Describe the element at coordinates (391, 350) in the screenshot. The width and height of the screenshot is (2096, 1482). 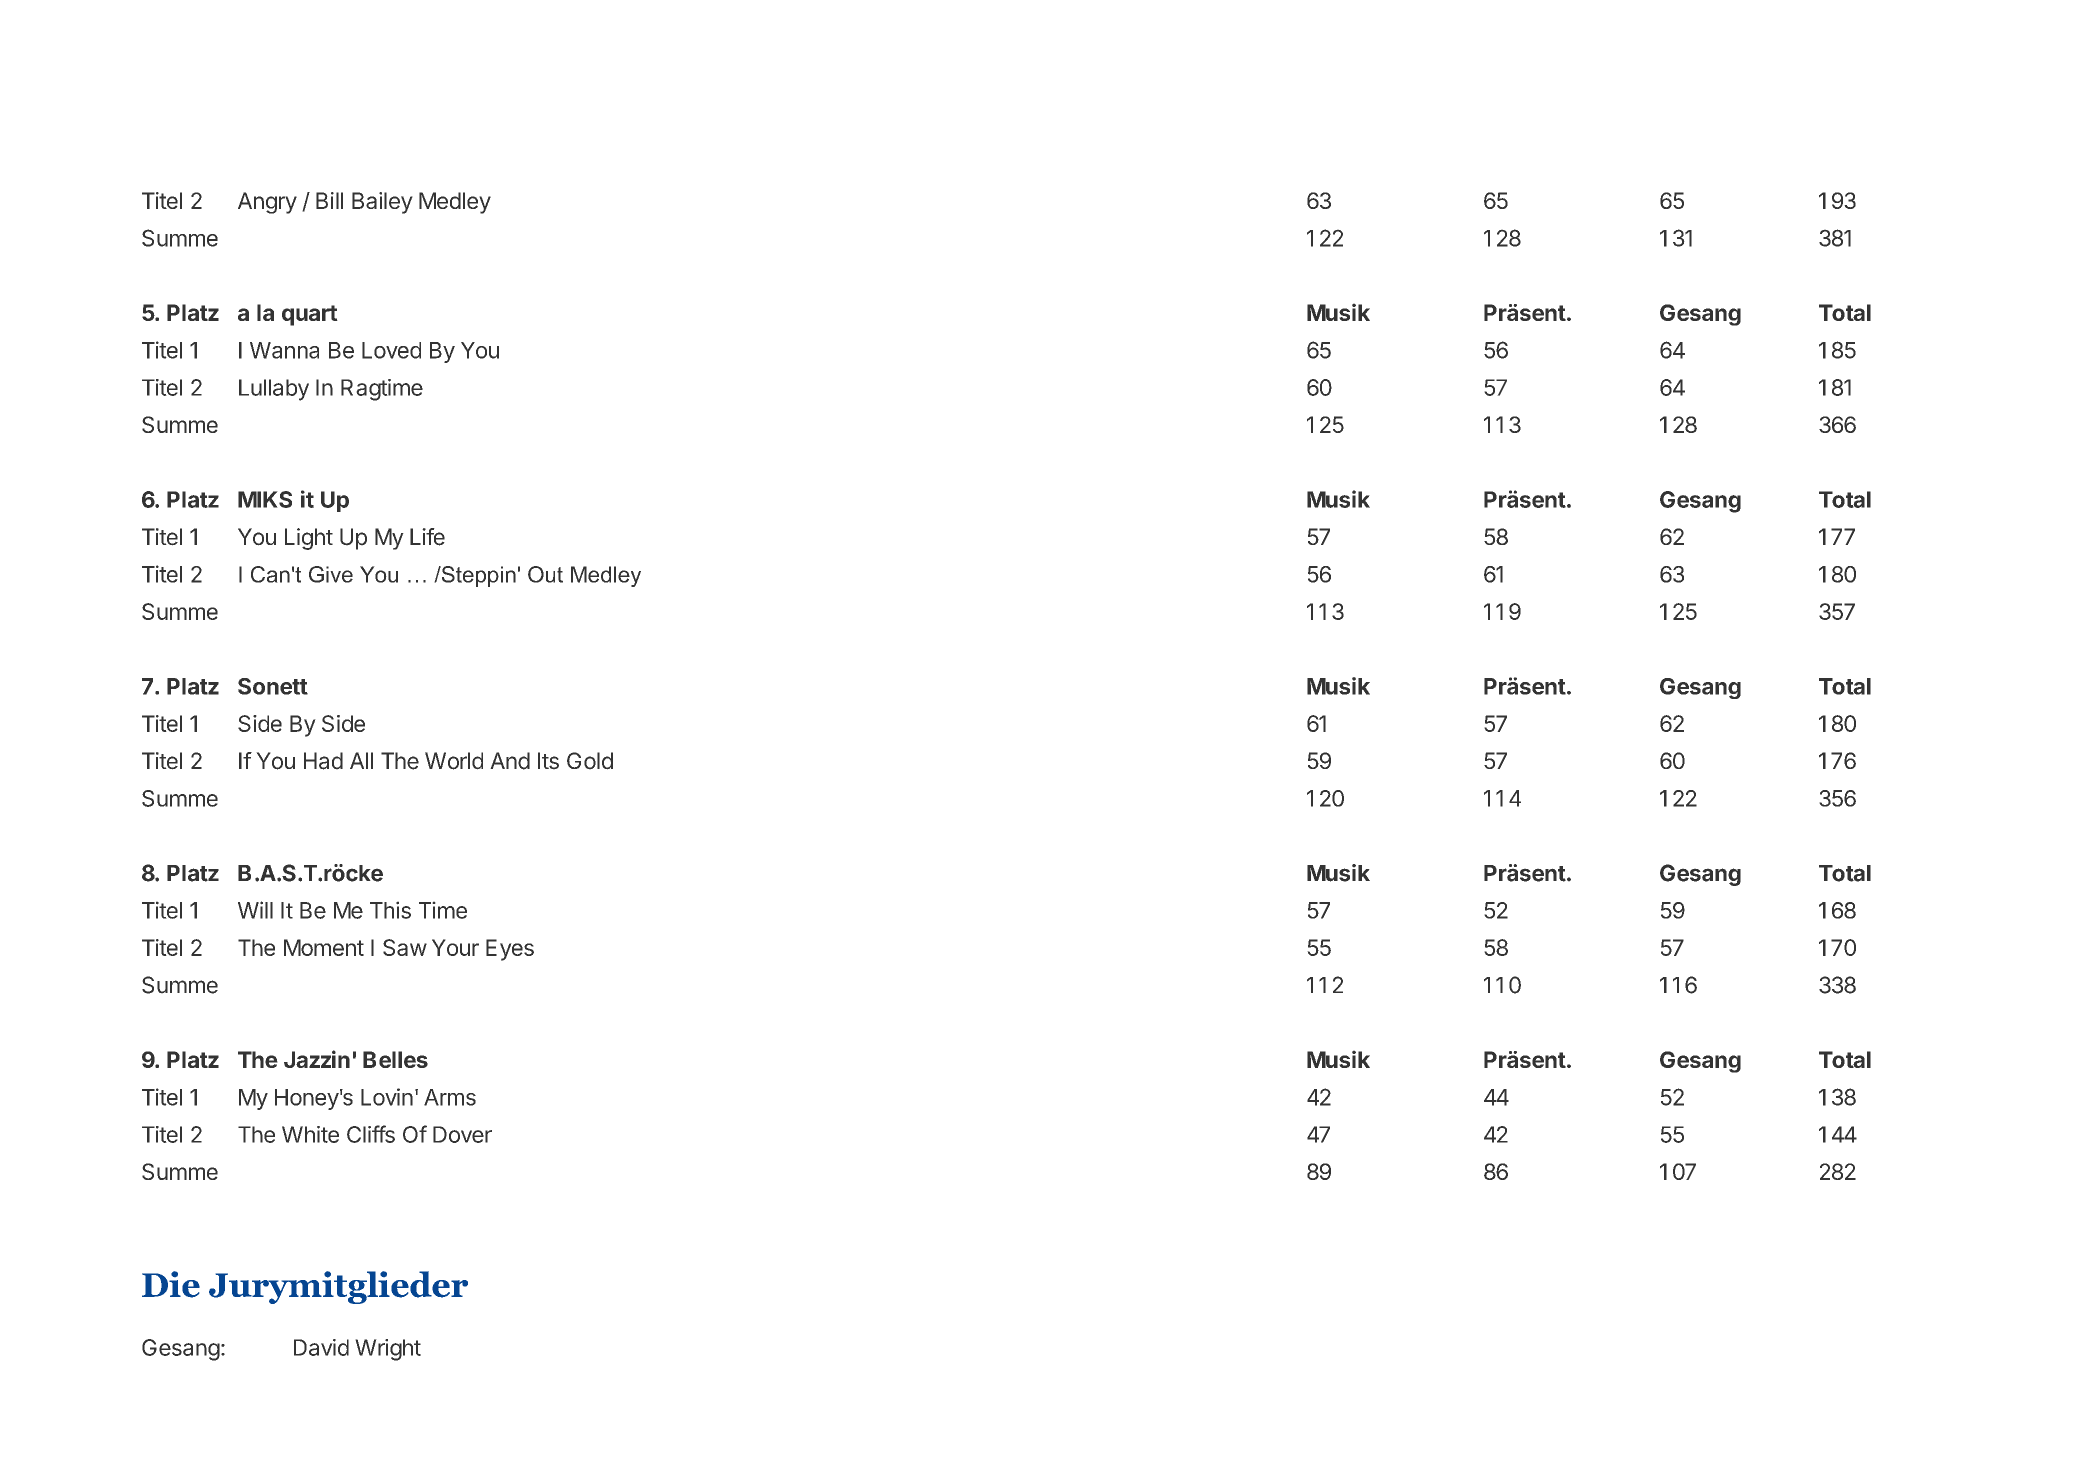
I see `Loved` at that location.
